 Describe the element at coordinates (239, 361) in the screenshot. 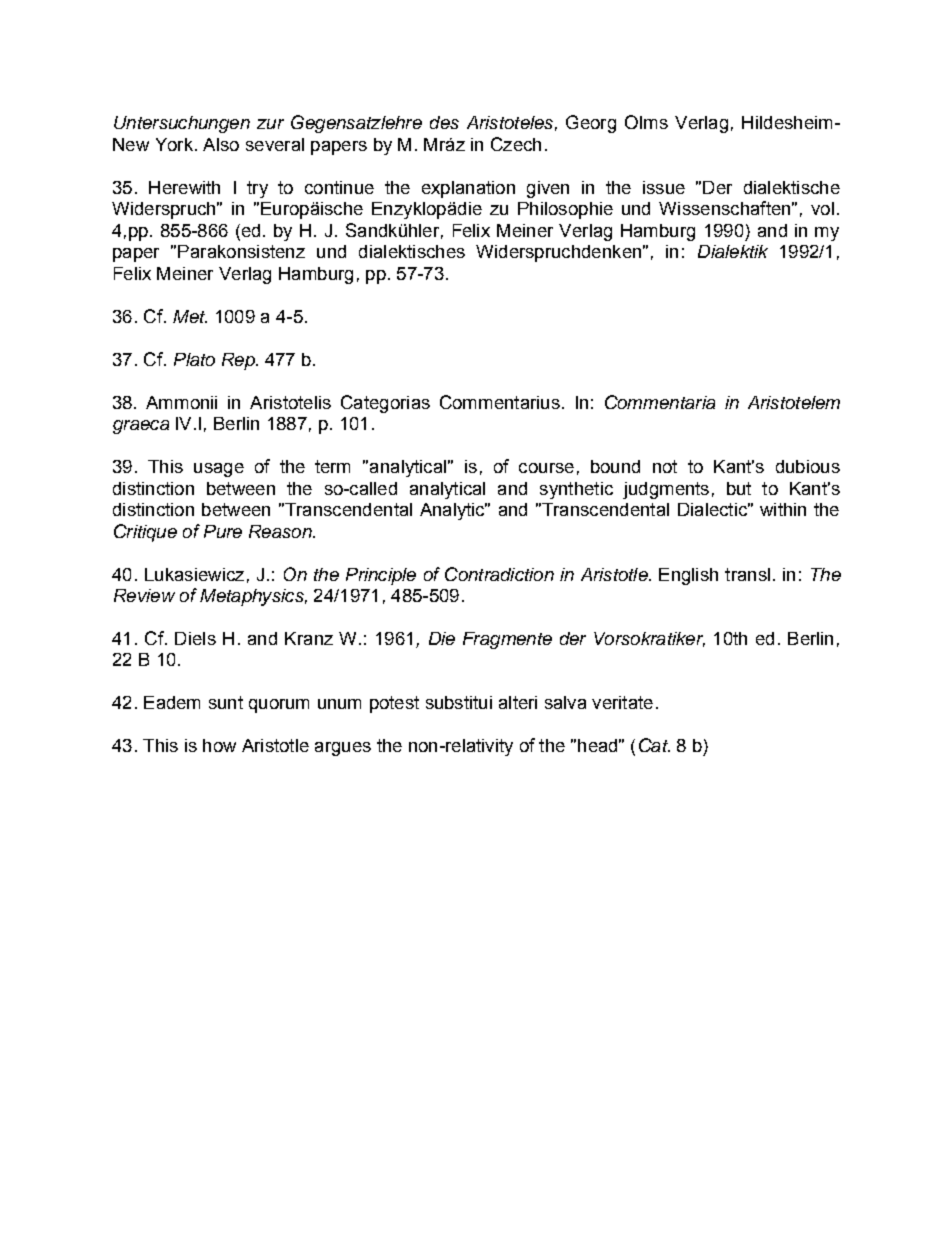

I see `Rep` at that location.
